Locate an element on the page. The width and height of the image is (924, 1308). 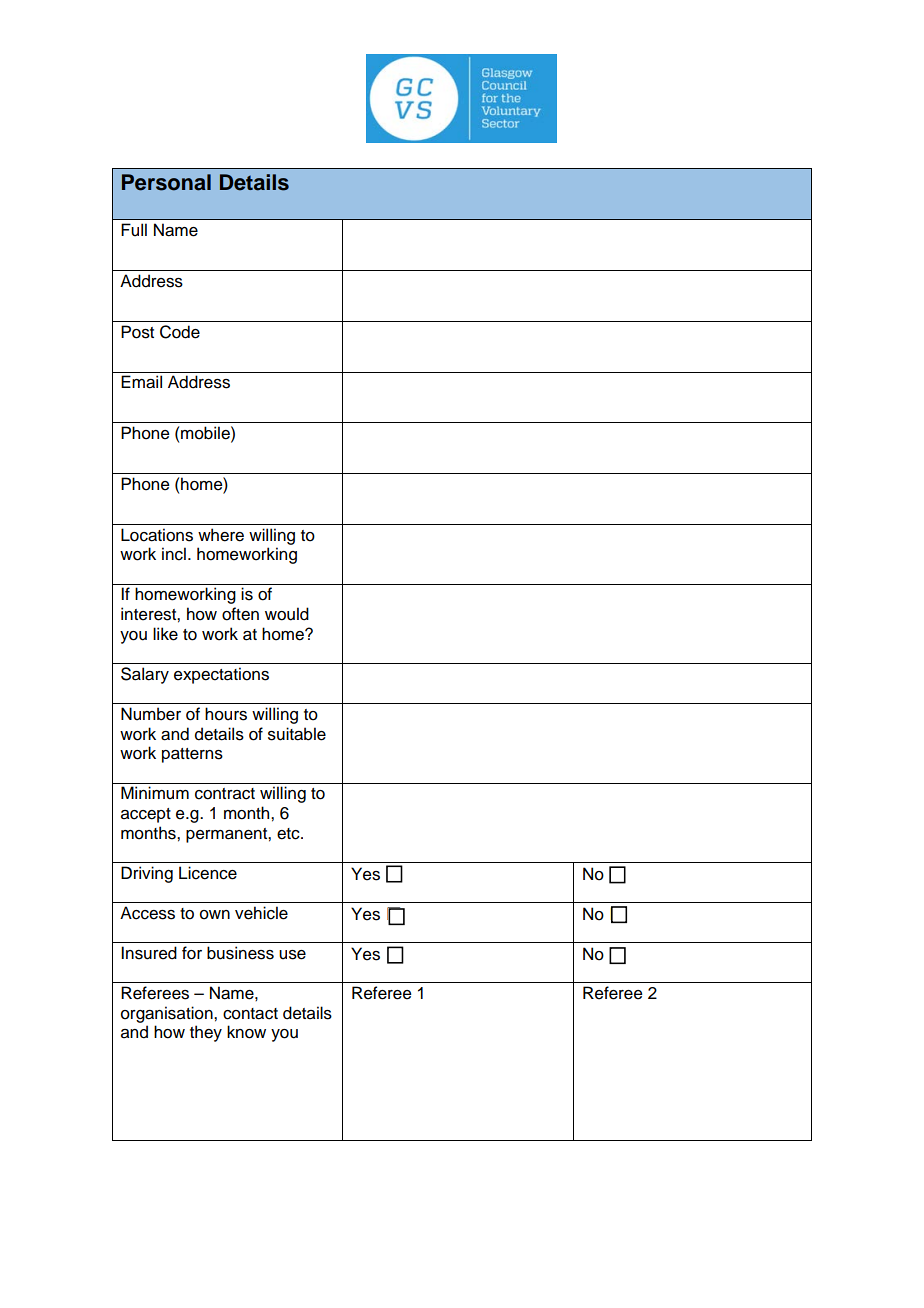
they is located at coordinates (206, 1033).
